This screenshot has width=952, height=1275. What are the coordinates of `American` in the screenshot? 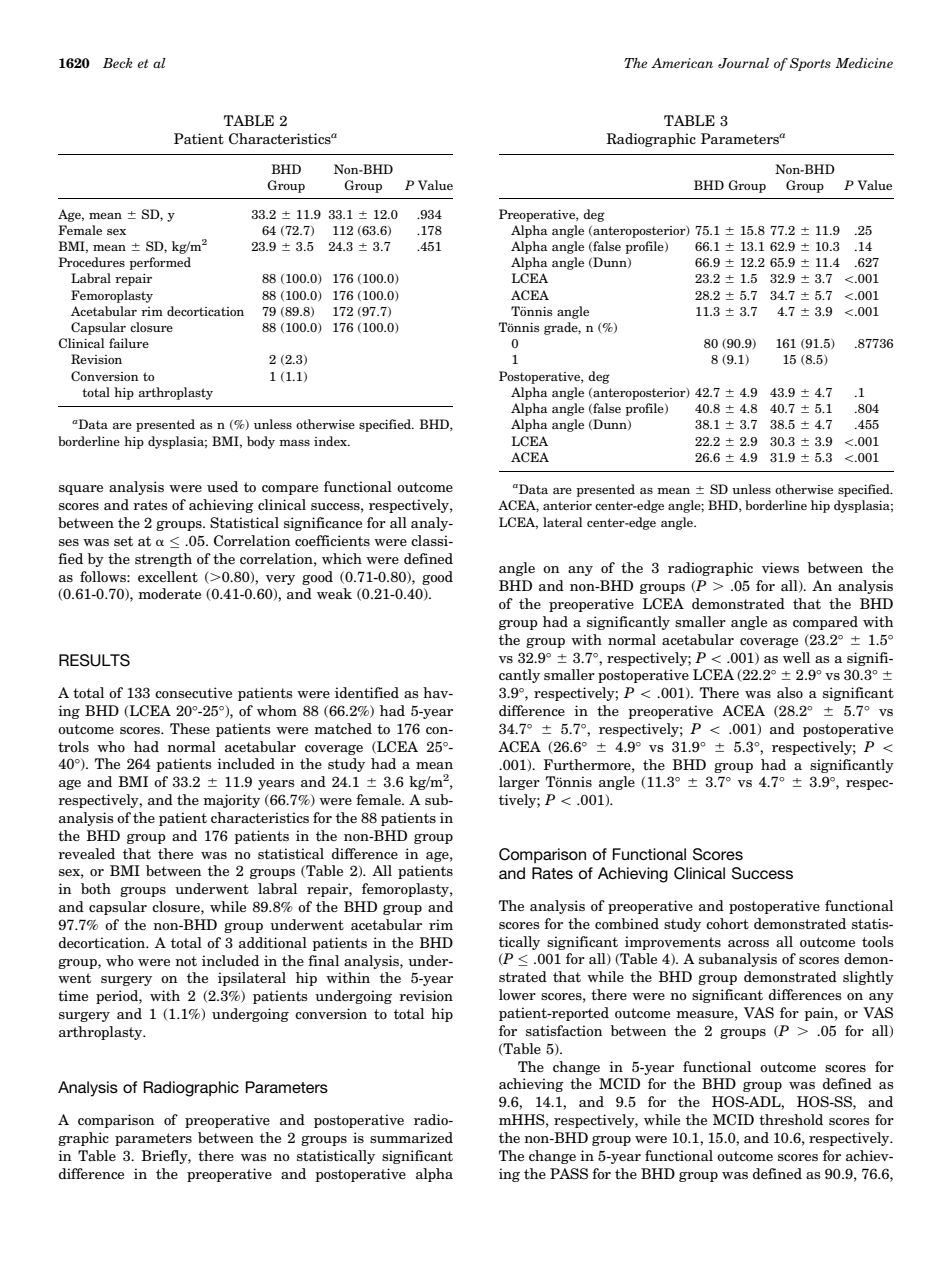 It's located at (682, 63).
